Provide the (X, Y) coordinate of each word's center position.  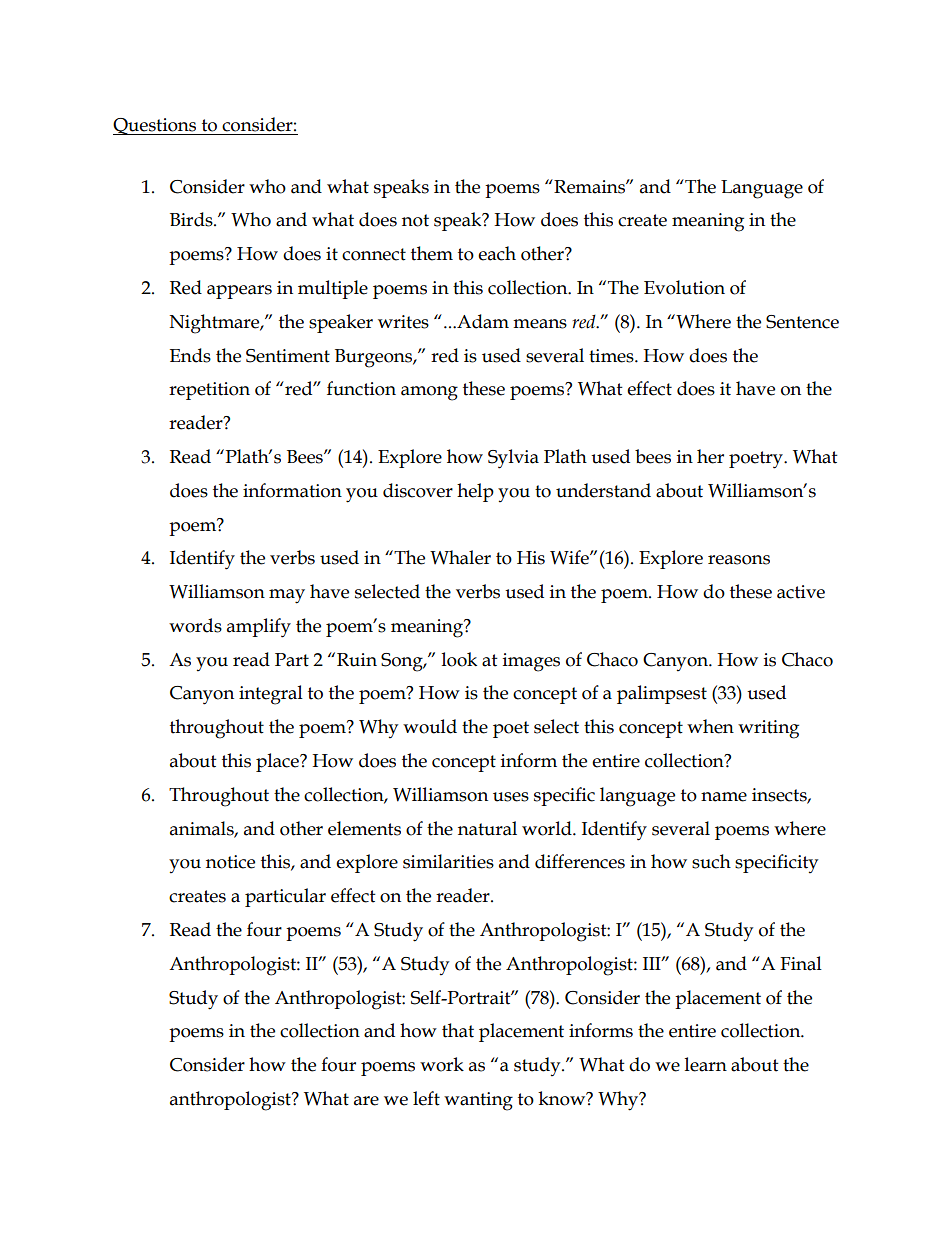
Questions (156, 126)
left (426, 1098)
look (459, 659)
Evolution (684, 287)
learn (706, 1064)
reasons (739, 560)
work (442, 1064)
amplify (259, 628)
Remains (589, 186)
